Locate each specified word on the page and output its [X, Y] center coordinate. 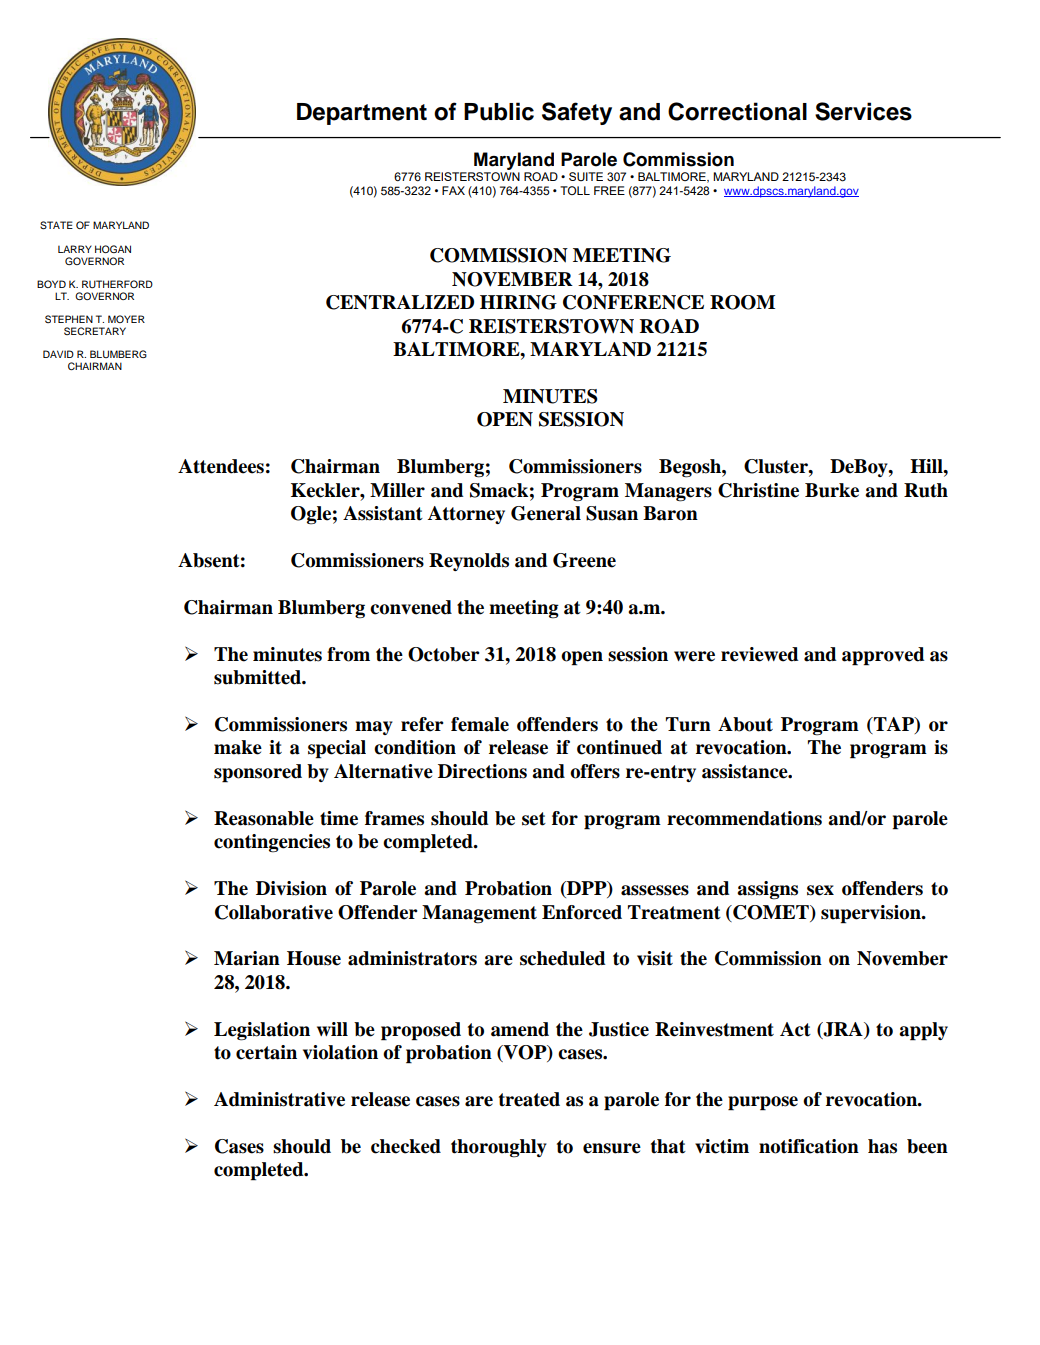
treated [529, 1099]
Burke [832, 490]
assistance [746, 771]
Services [863, 111]
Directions [482, 771]
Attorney [466, 515]
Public [499, 111]
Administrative [279, 1099]
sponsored [258, 773]
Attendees [221, 466]
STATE [56, 225]
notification [809, 1146]
